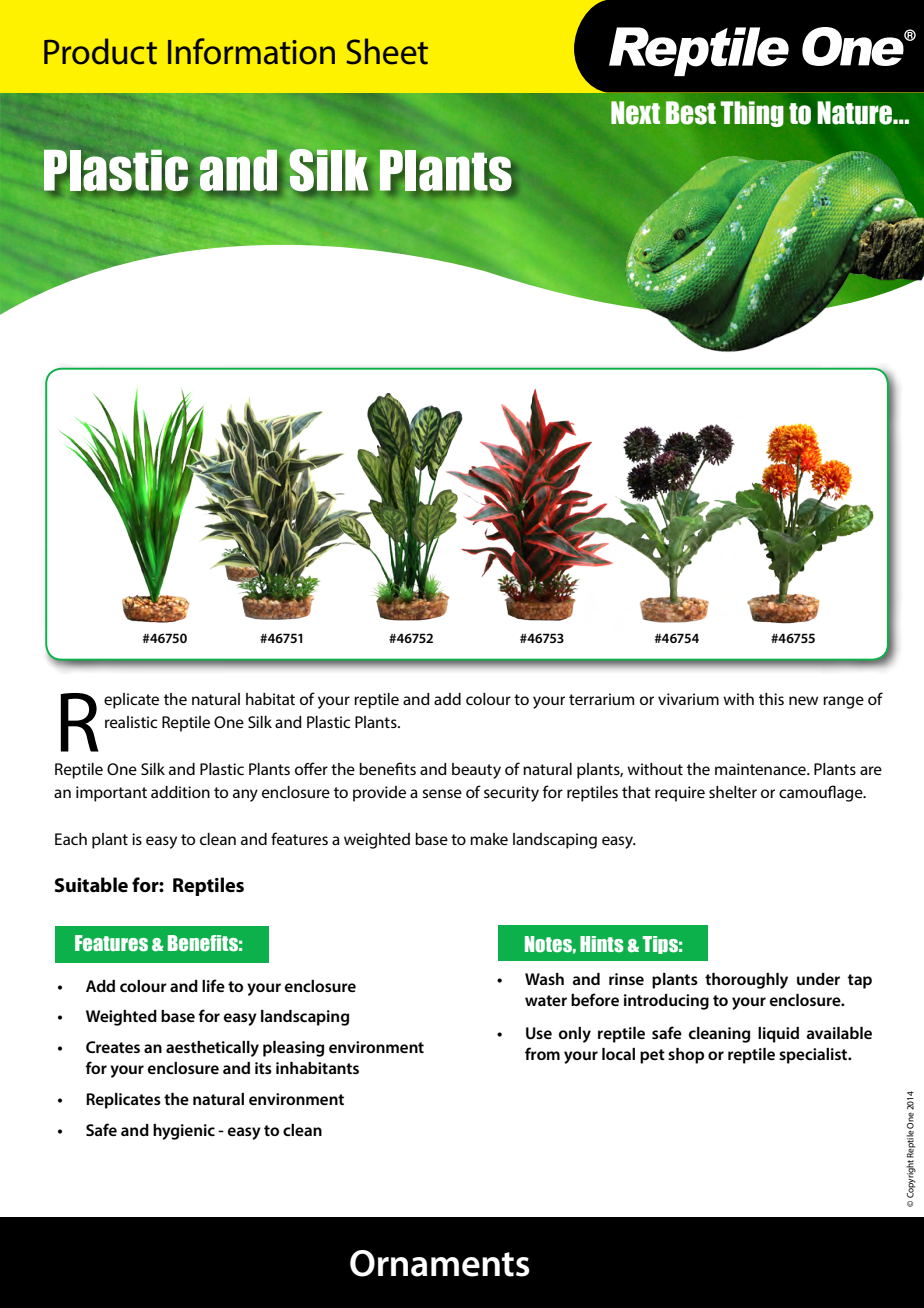  What do you see at coordinates (251, 51) in the image?
I see `Information` at bounding box center [251, 51].
